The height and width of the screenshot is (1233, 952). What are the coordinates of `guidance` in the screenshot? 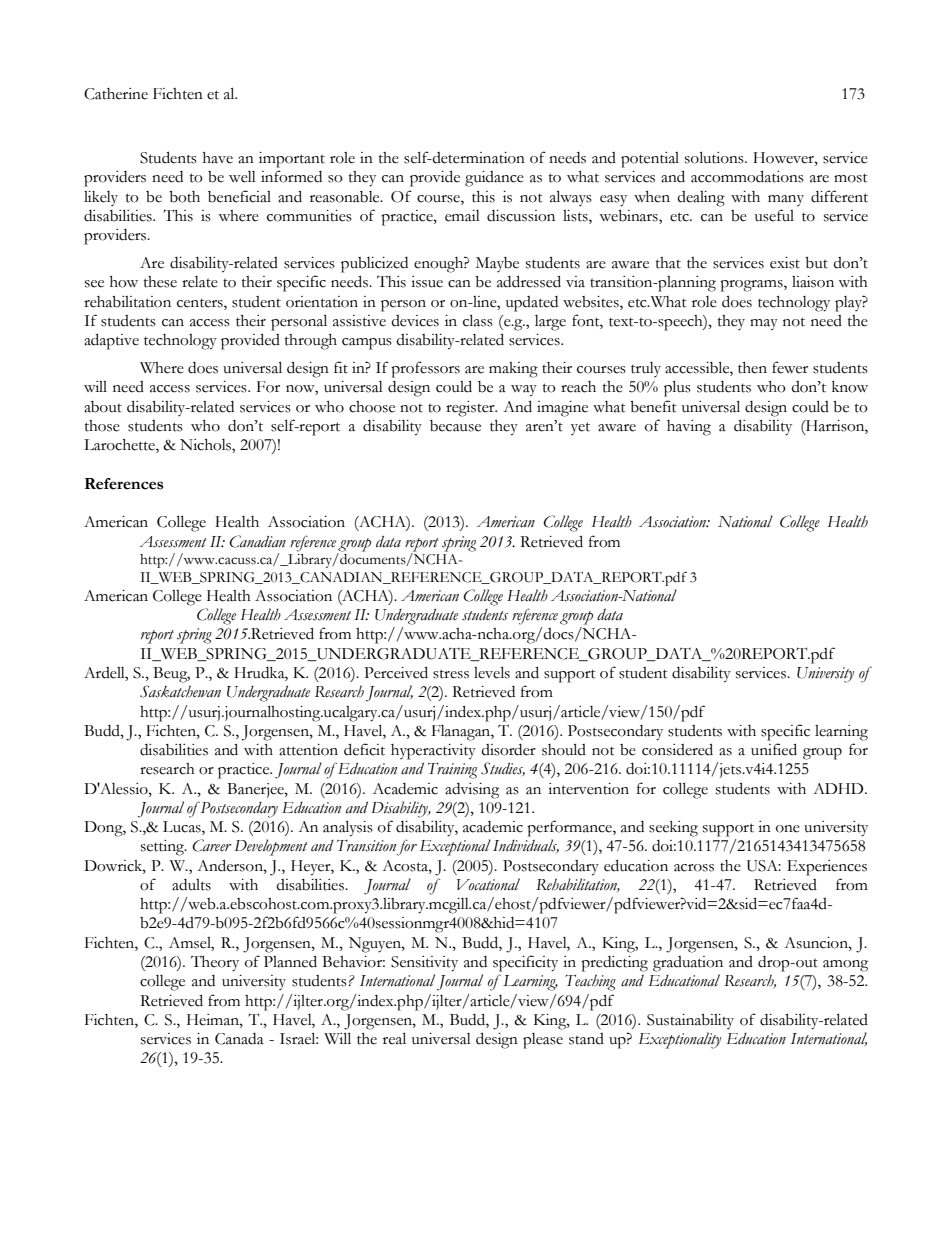 It's located at (494, 179).
